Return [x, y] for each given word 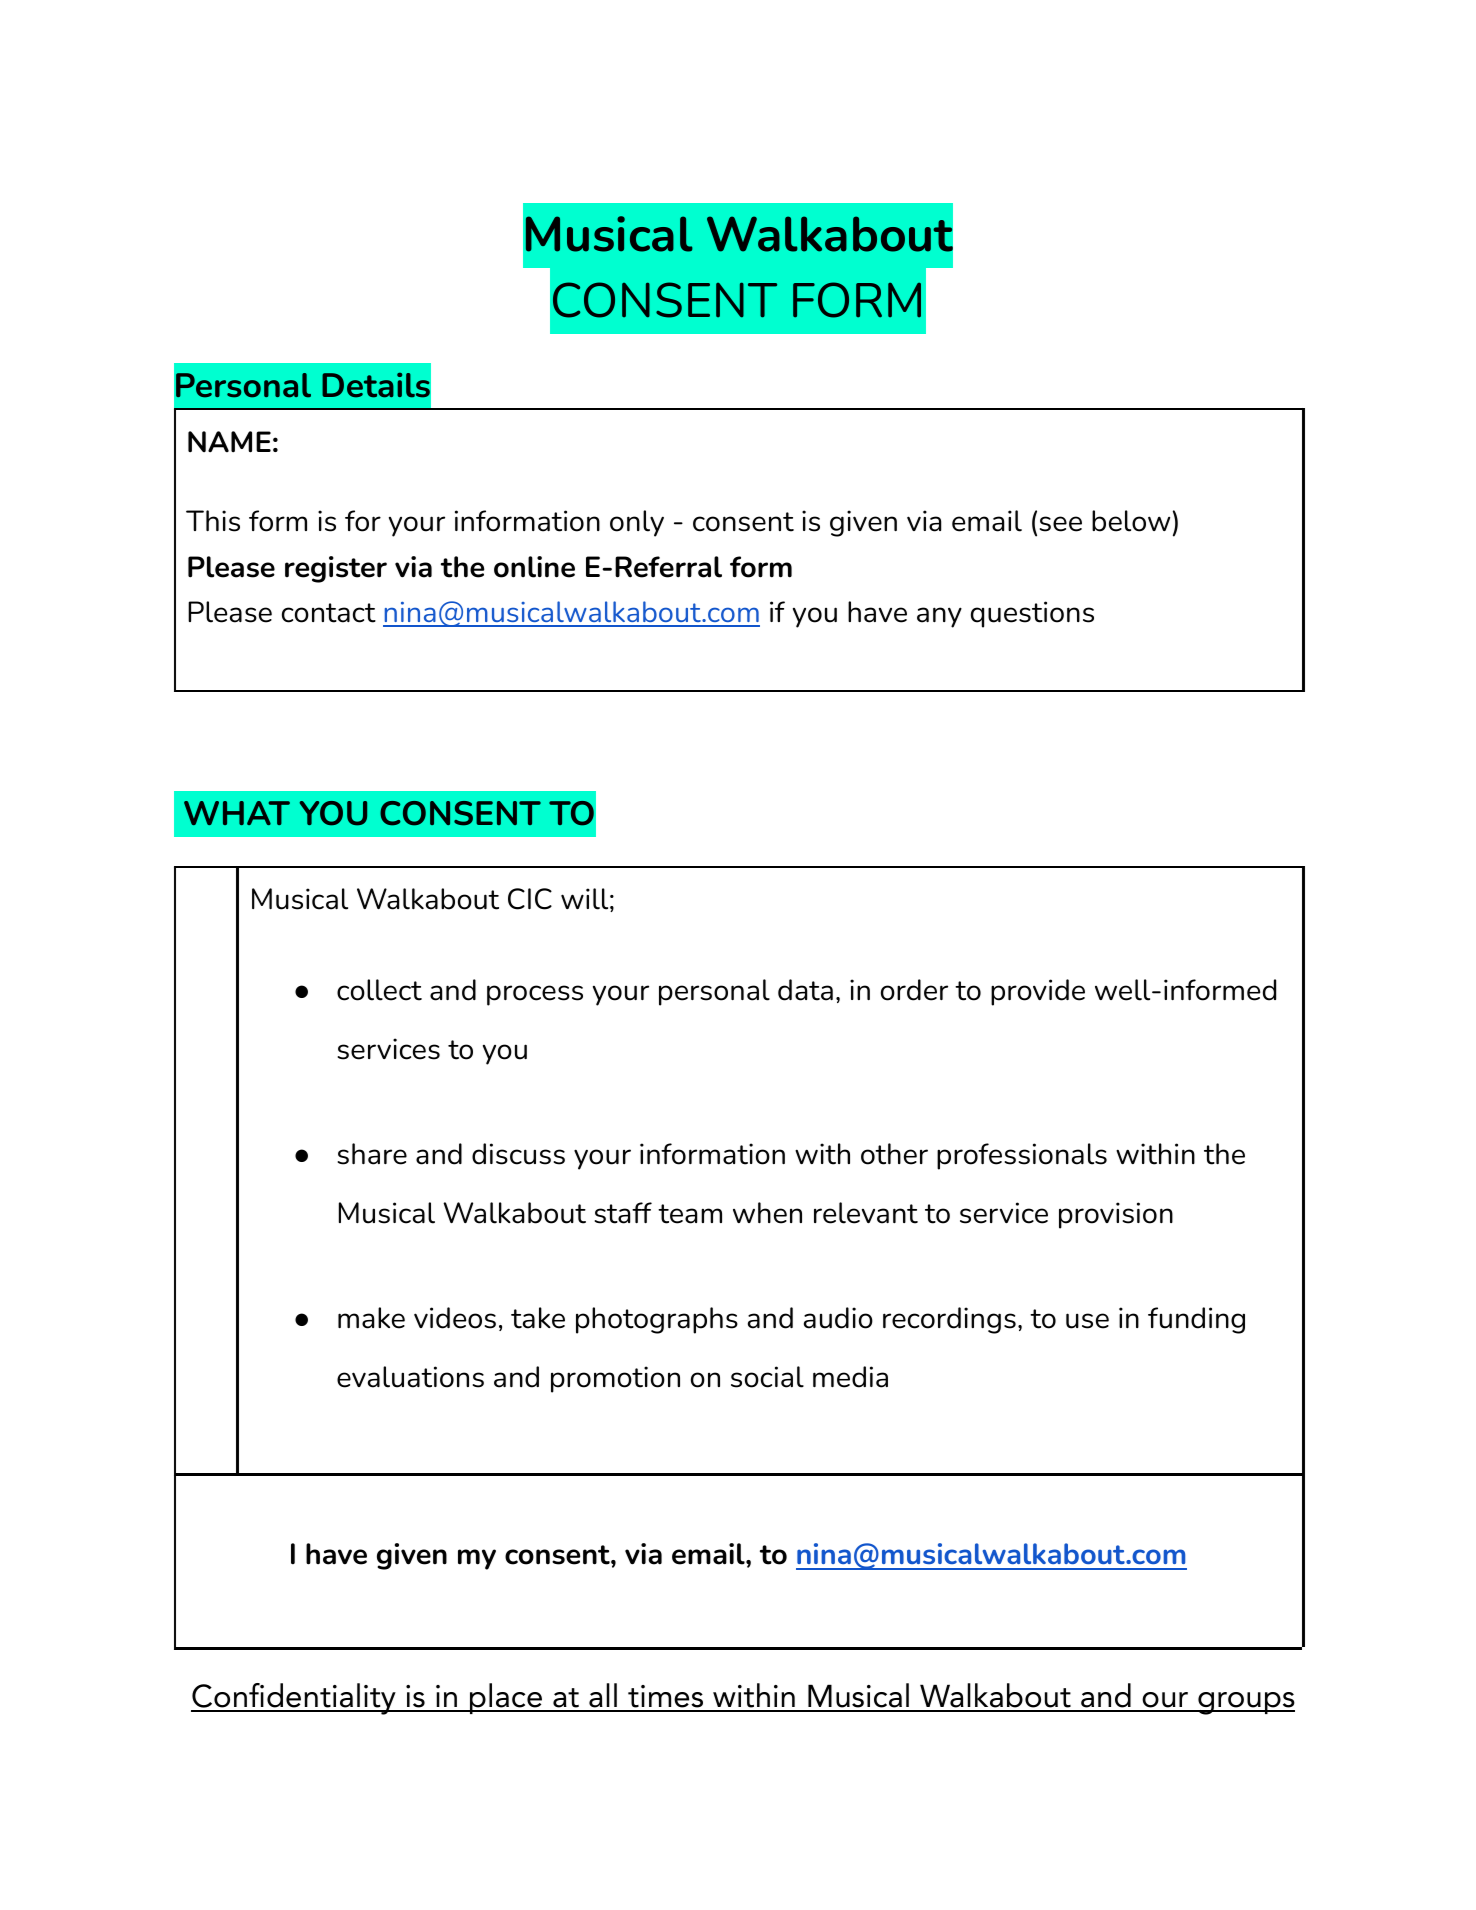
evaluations [410, 1377]
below [1131, 521]
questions [1032, 614]
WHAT [237, 813]
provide [1038, 992]
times [666, 1698]
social [767, 1377]
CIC [530, 899]
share [372, 1154]
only [637, 523]
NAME [229, 442]
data [805, 990]
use [1087, 1321]
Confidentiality [294, 1699]
